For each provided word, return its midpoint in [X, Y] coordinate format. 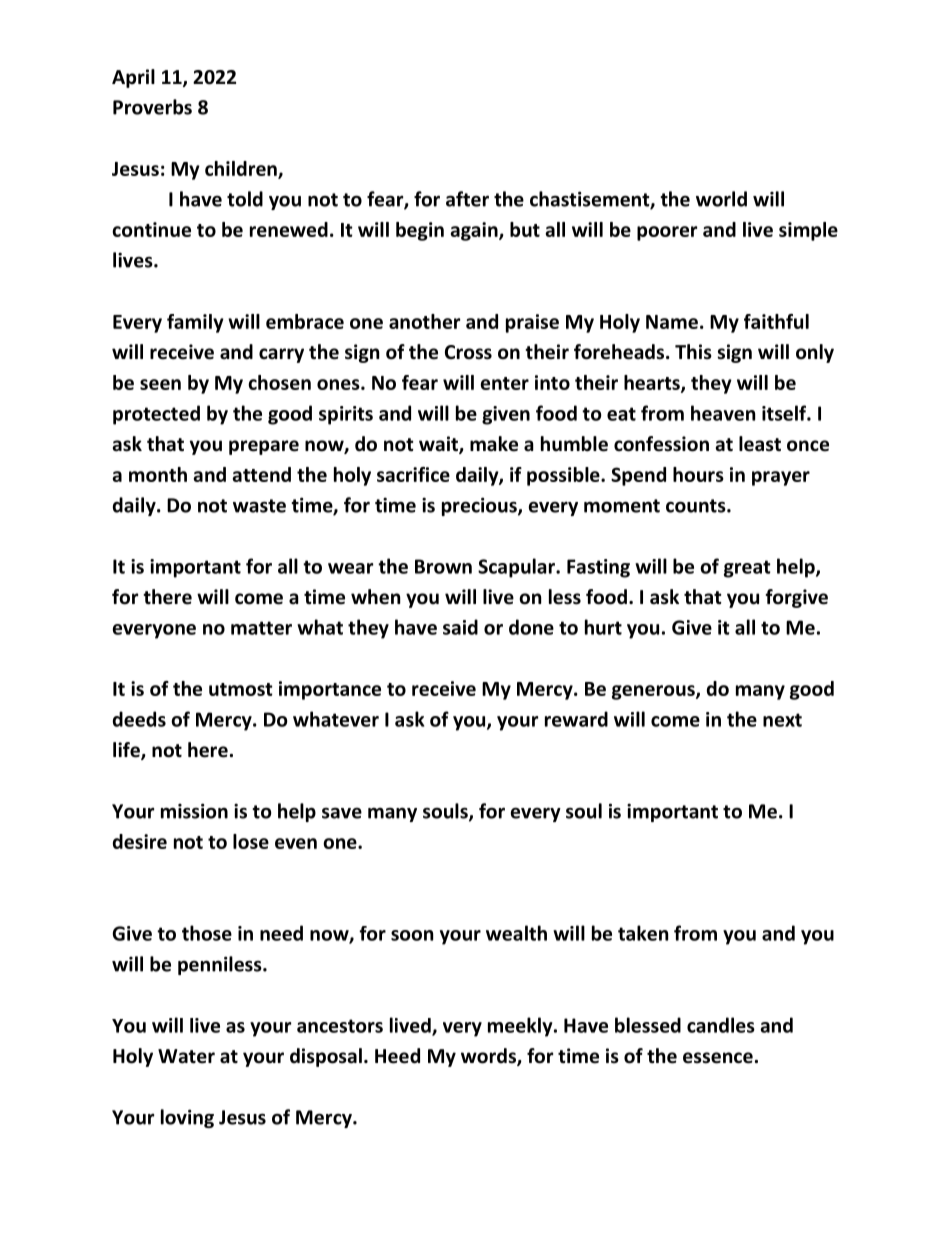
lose [251, 841]
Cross [468, 352]
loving [187, 1118]
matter [261, 628]
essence [718, 1058]
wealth [516, 933]
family [195, 323]
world [721, 199]
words [489, 1057]
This [693, 352]
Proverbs [152, 107]
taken [643, 933]
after [467, 199]
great [747, 569]
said [460, 627]
